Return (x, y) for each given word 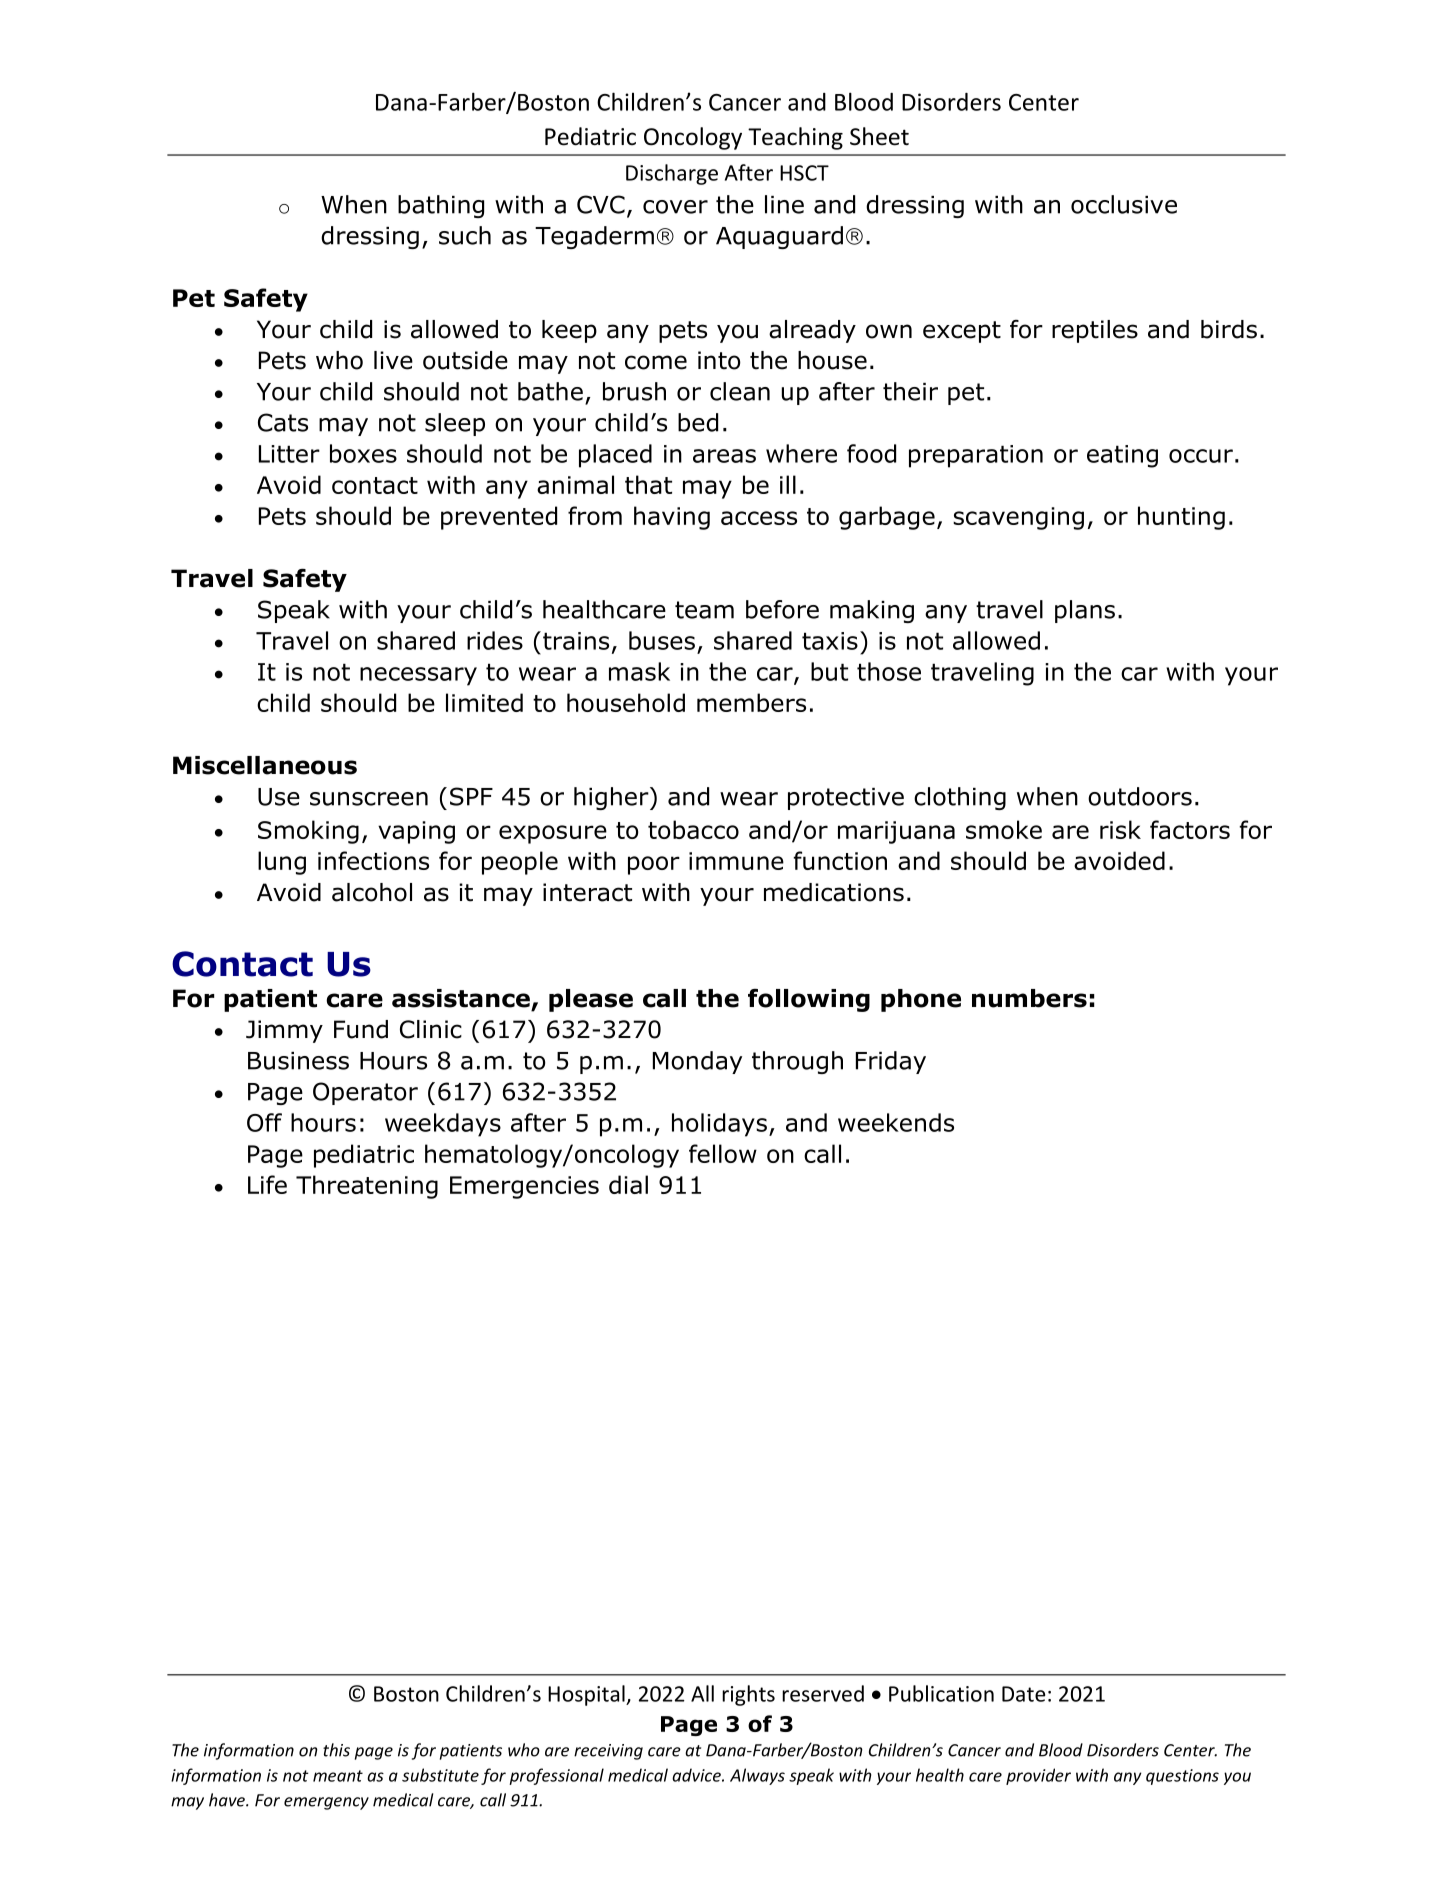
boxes (363, 453)
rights (748, 1695)
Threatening (367, 1187)
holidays (719, 1125)
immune (736, 861)
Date (1023, 1694)
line (784, 204)
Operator (365, 1093)
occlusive (1124, 204)
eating (1122, 456)
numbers (1029, 998)
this (336, 1750)
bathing (441, 206)
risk (1120, 829)
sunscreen (369, 799)
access (759, 518)
